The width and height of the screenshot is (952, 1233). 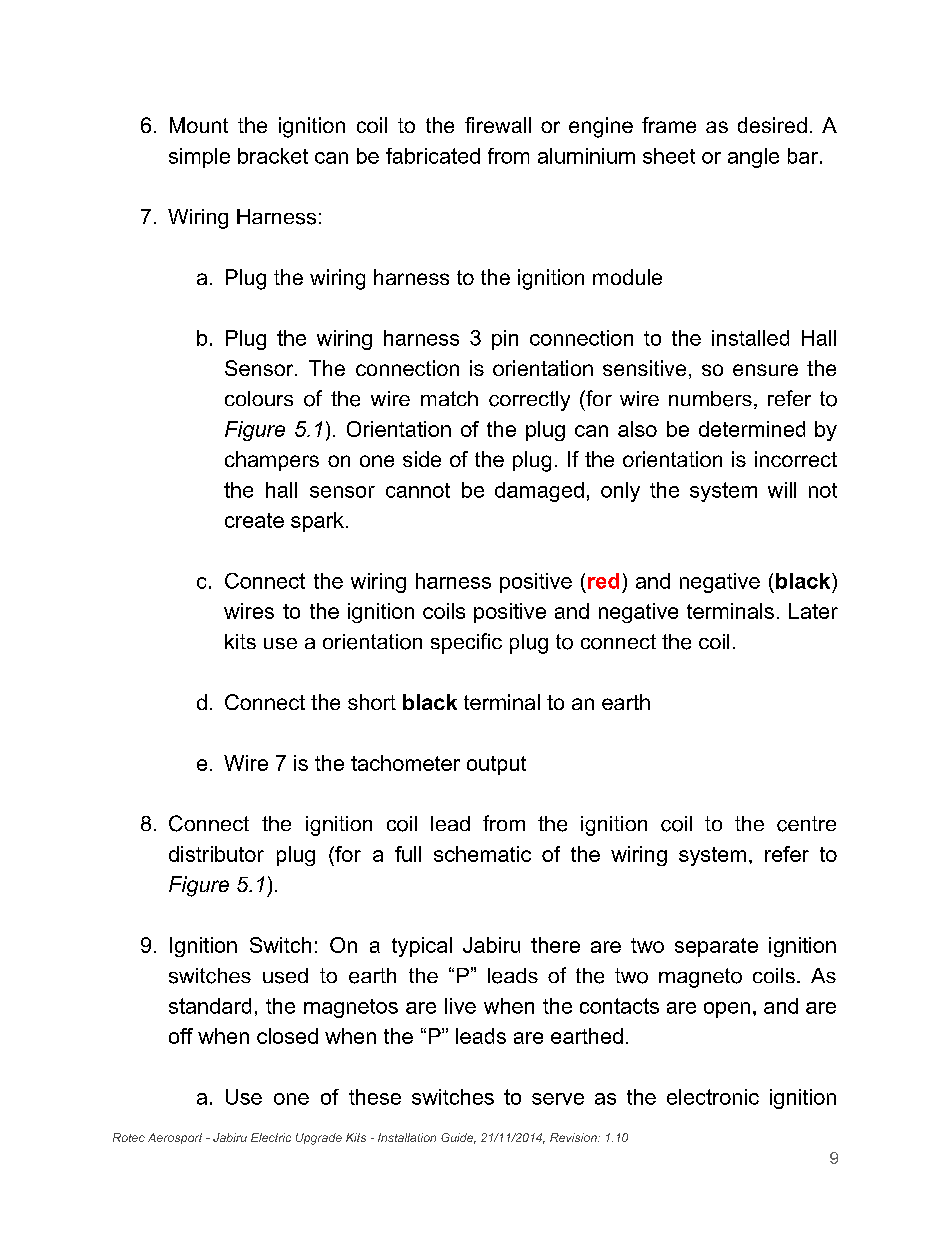 What do you see at coordinates (753, 158) in the screenshot?
I see `angle` at bounding box center [753, 158].
